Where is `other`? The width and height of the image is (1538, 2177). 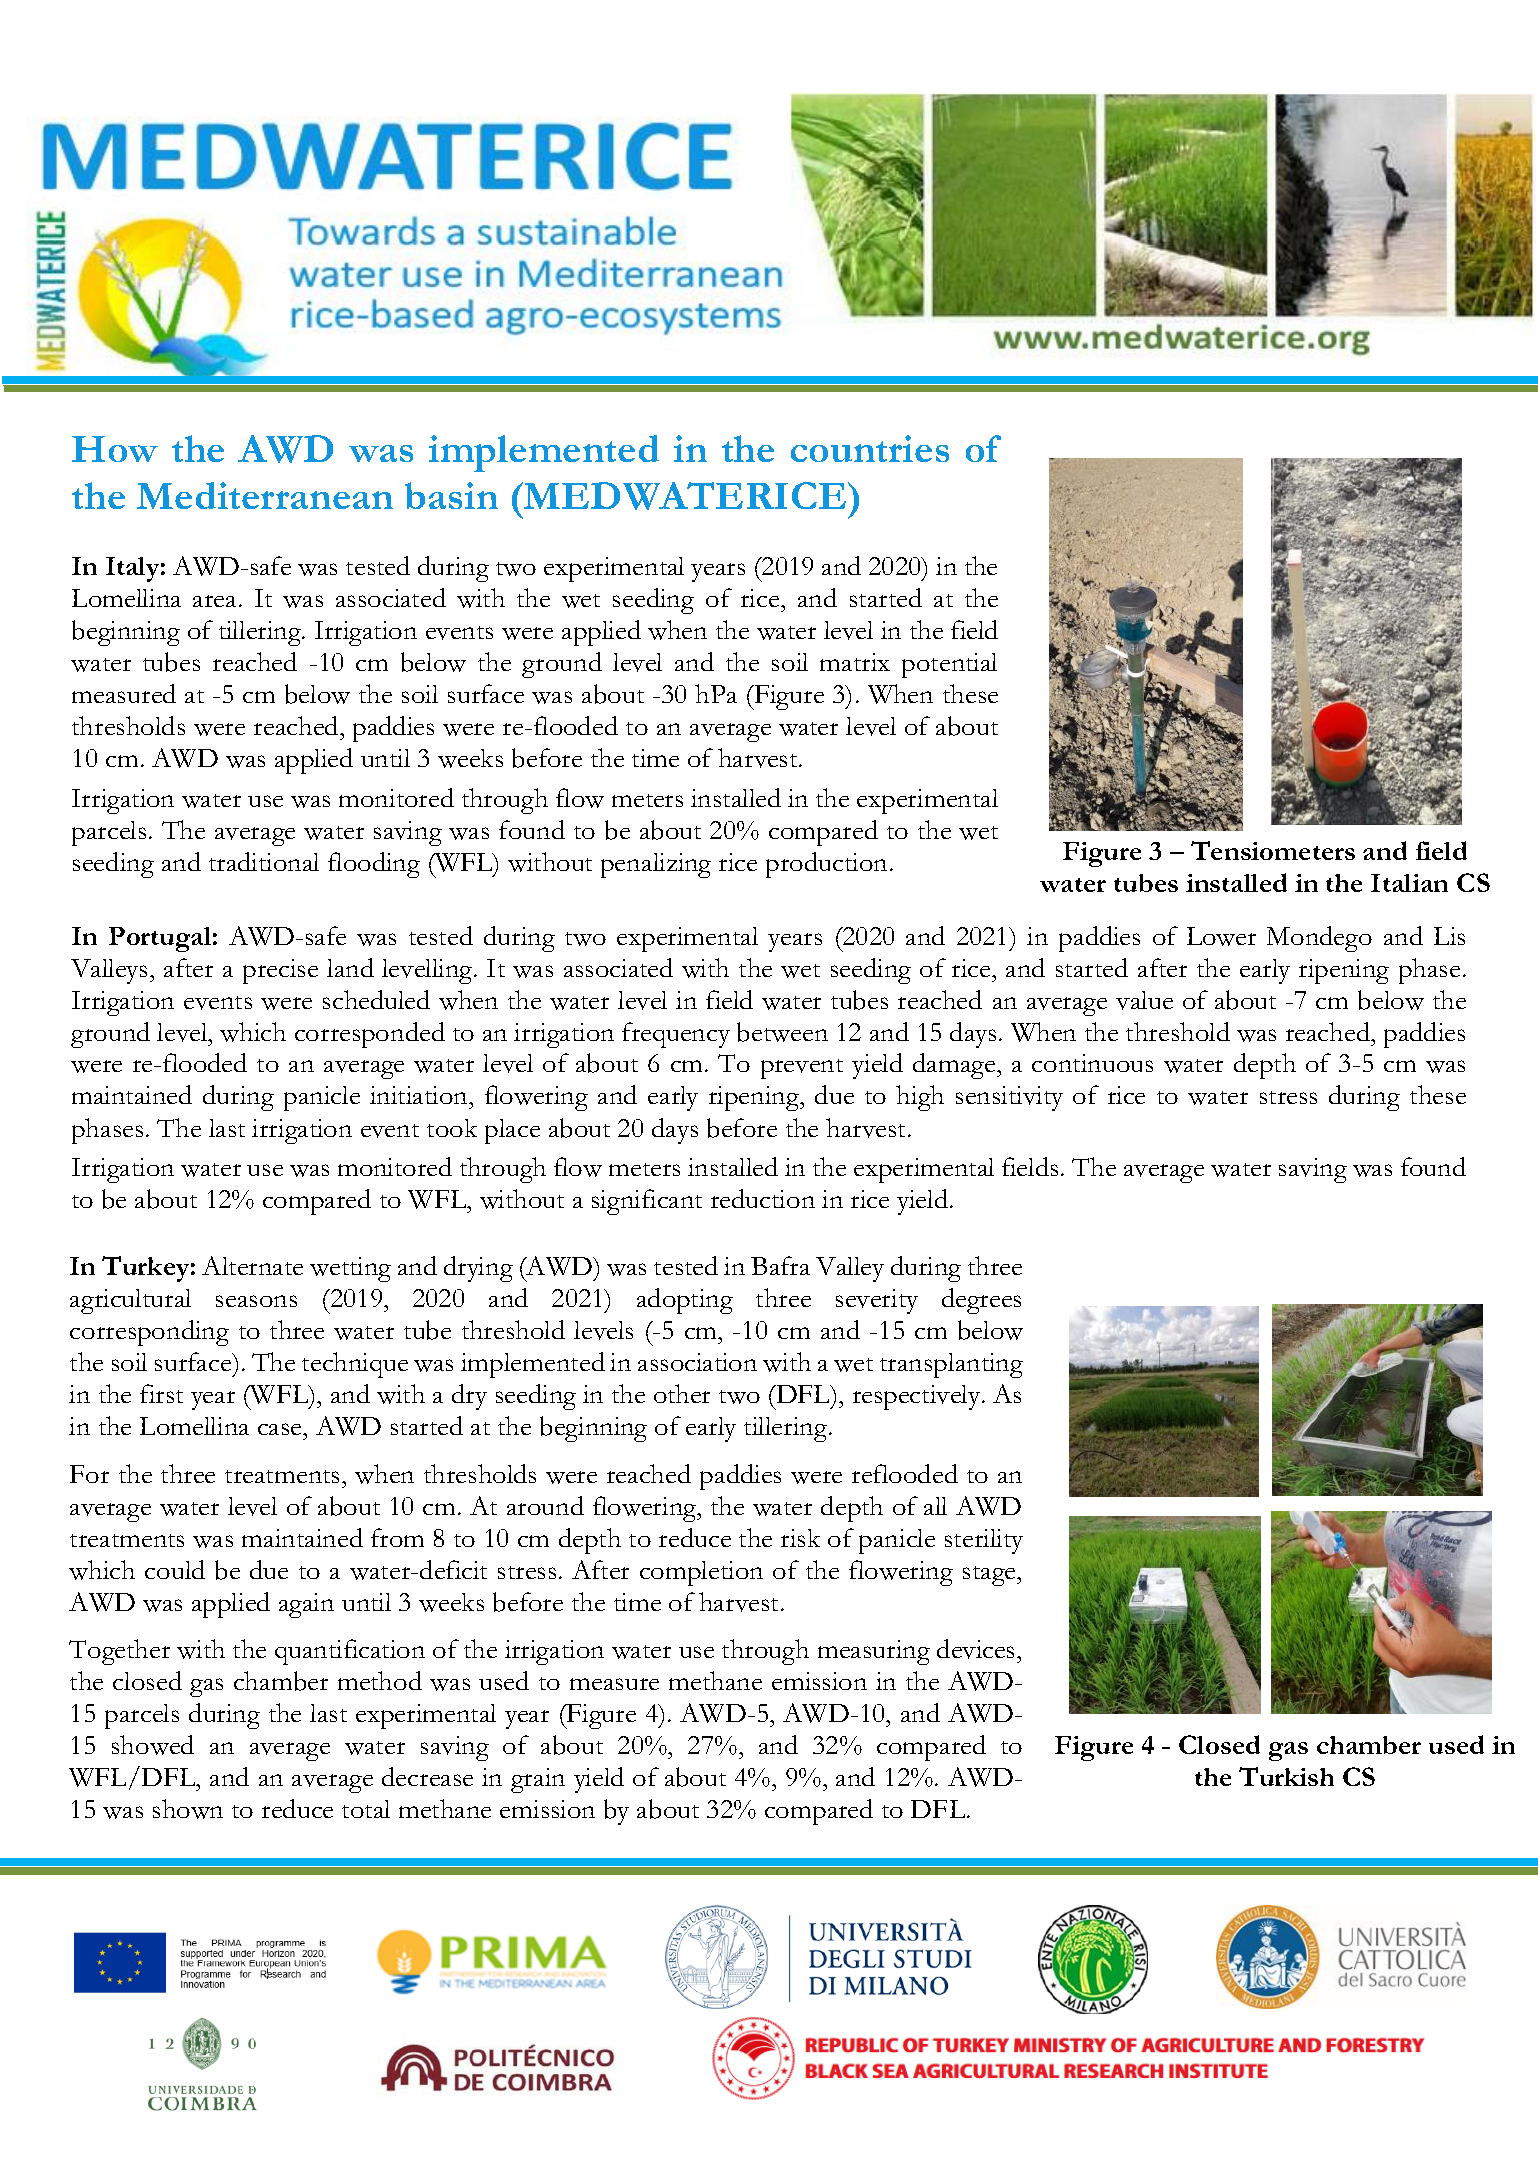 other is located at coordinates (682, 1393).
